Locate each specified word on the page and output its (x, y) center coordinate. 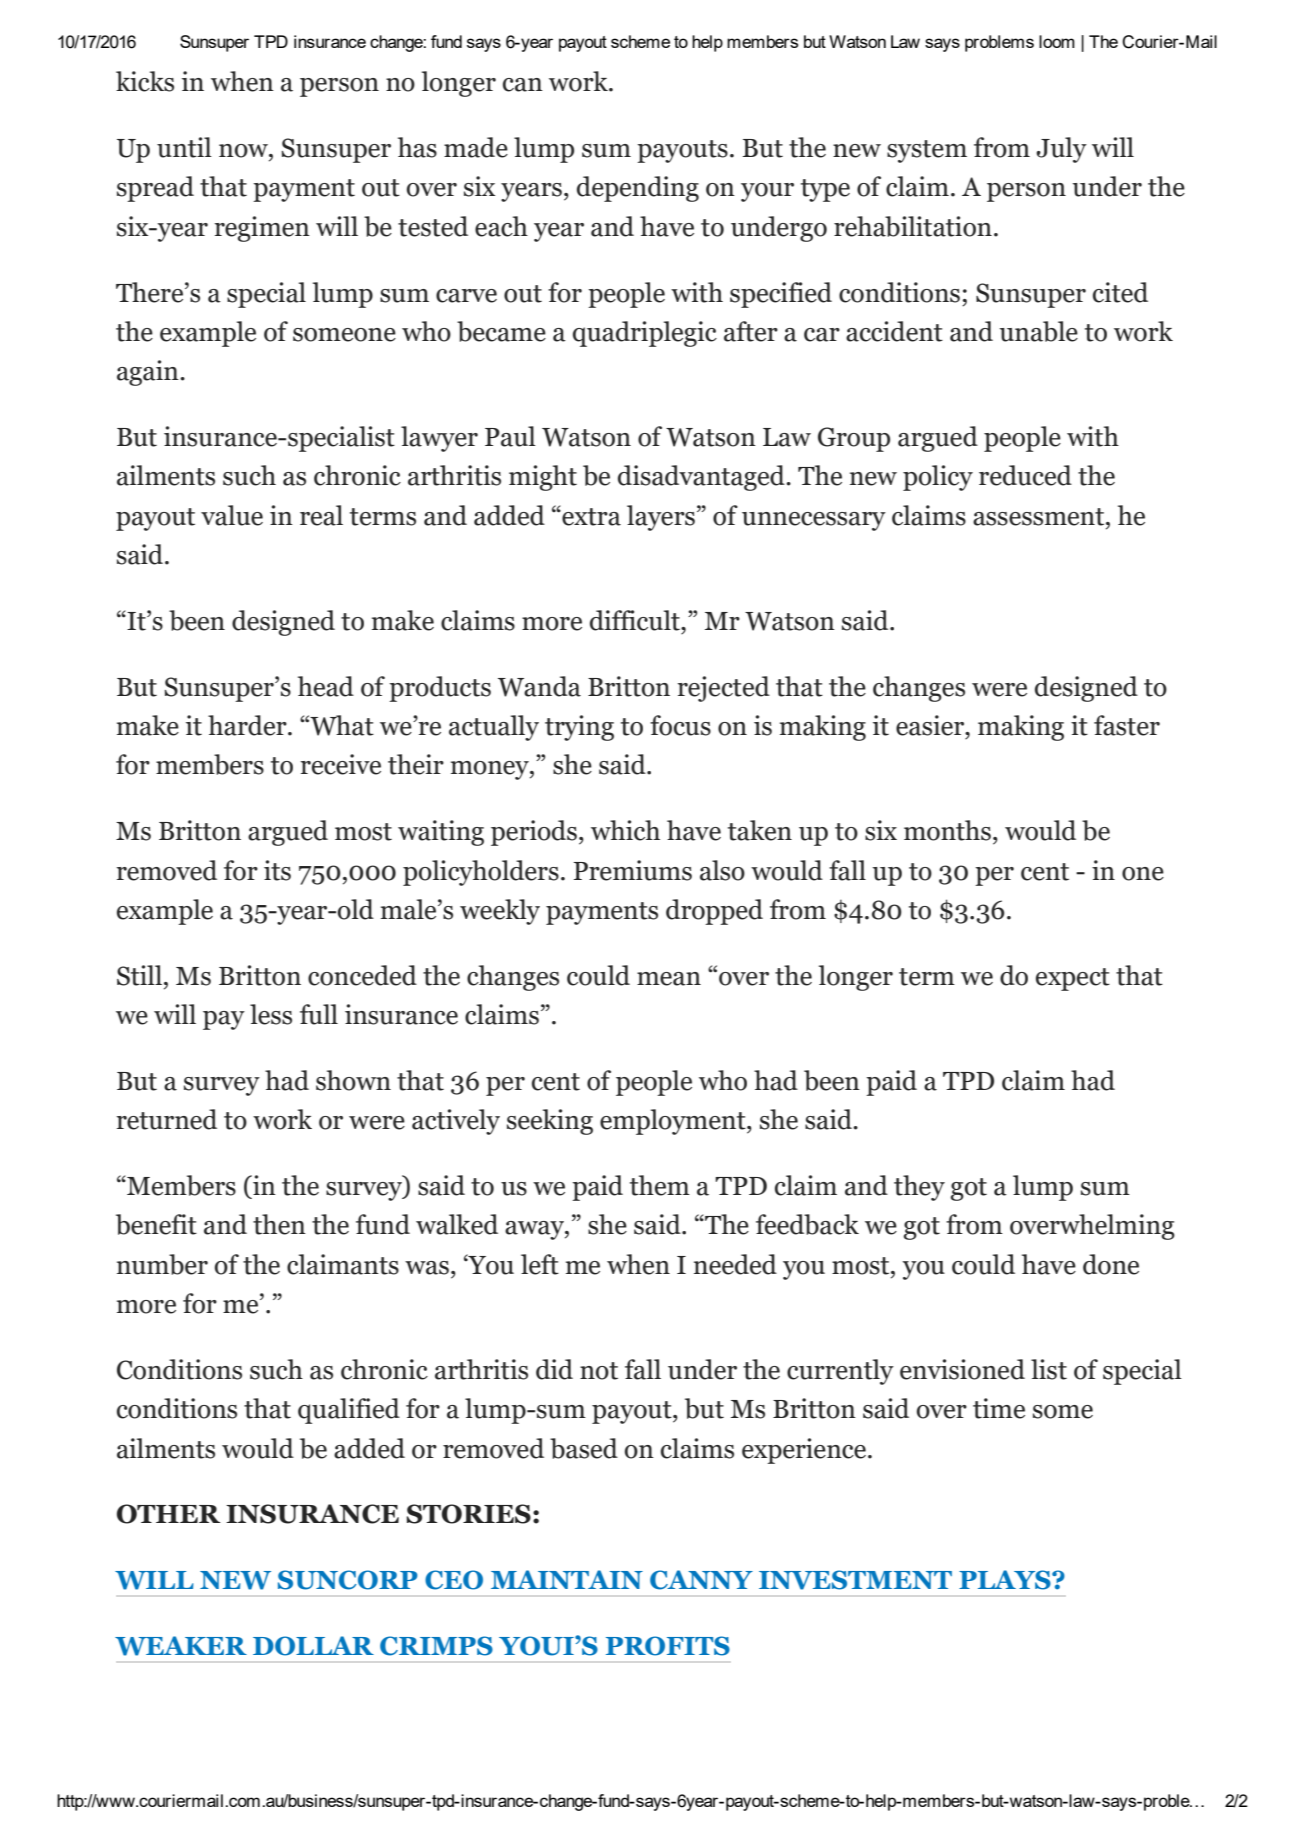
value (232, 515)
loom (1057, 41)
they (919, 1188)
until (184, 147)
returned (166, 1119)
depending (638, 189)
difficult (636, 620)
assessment (1040, 517)
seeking (550, 1122)
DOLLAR (313, 1646)
